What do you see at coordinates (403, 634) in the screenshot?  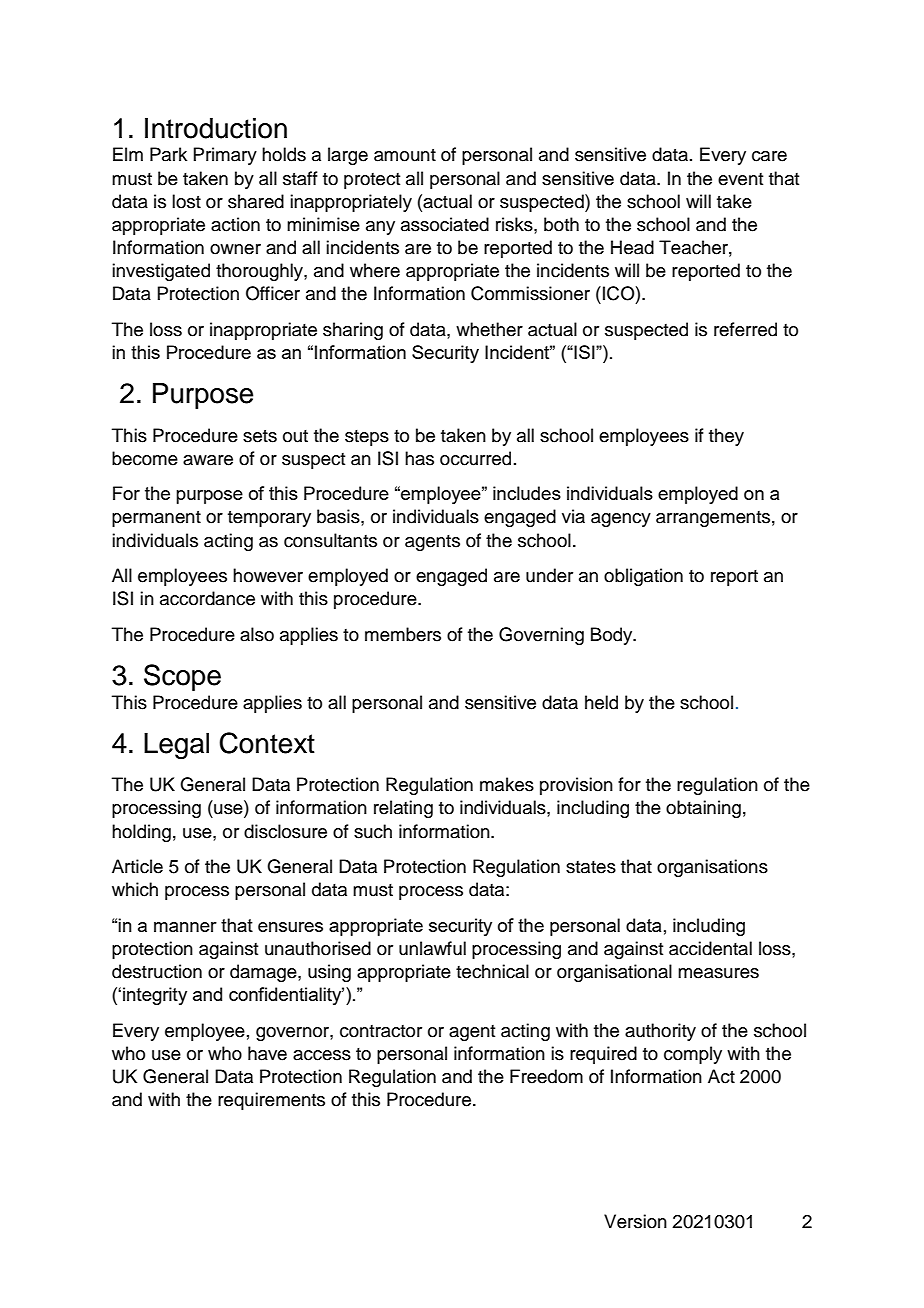 I see `members` at bounding box center [403, 634].
